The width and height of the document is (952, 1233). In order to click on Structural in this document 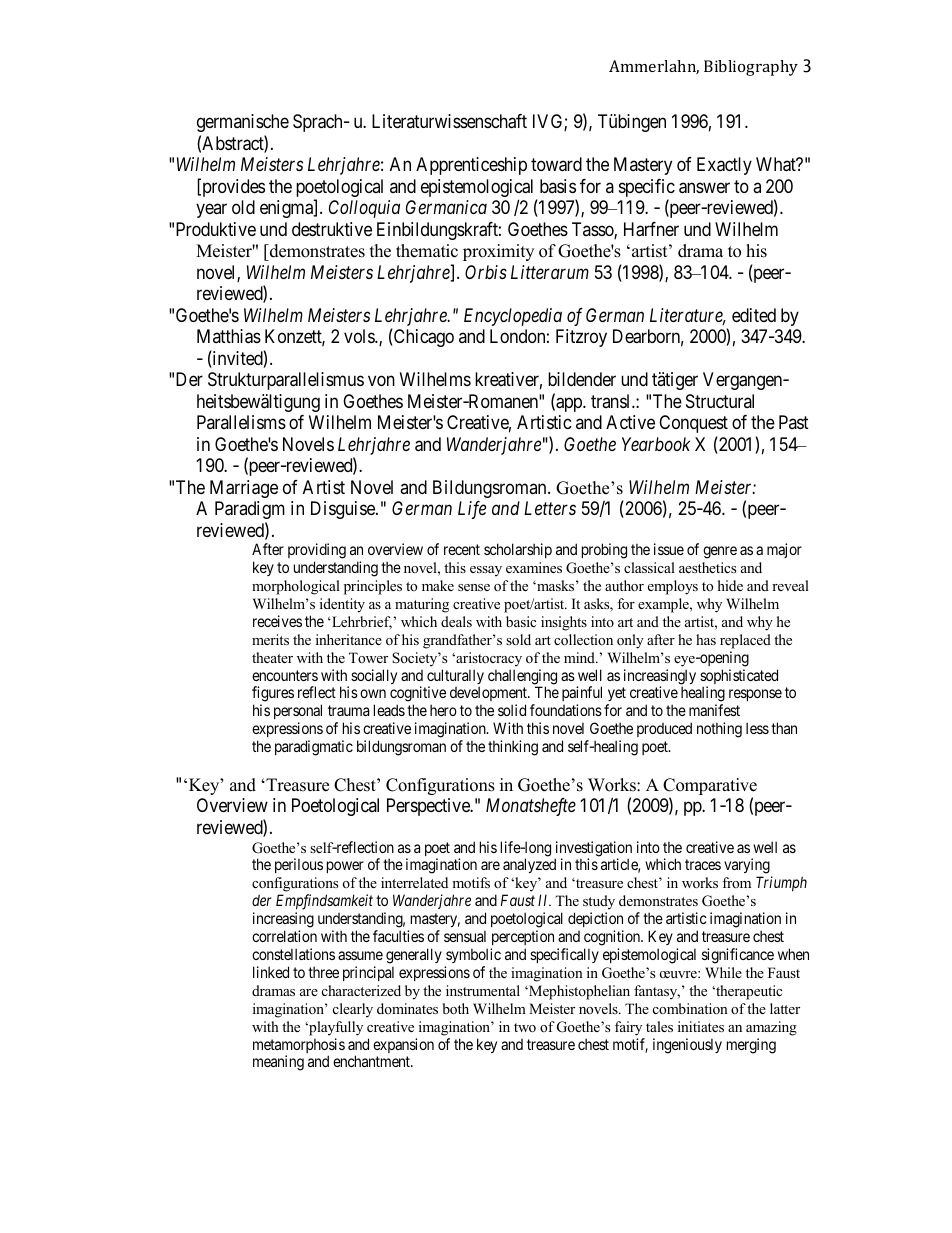, I will do `click(720, 401)`.
